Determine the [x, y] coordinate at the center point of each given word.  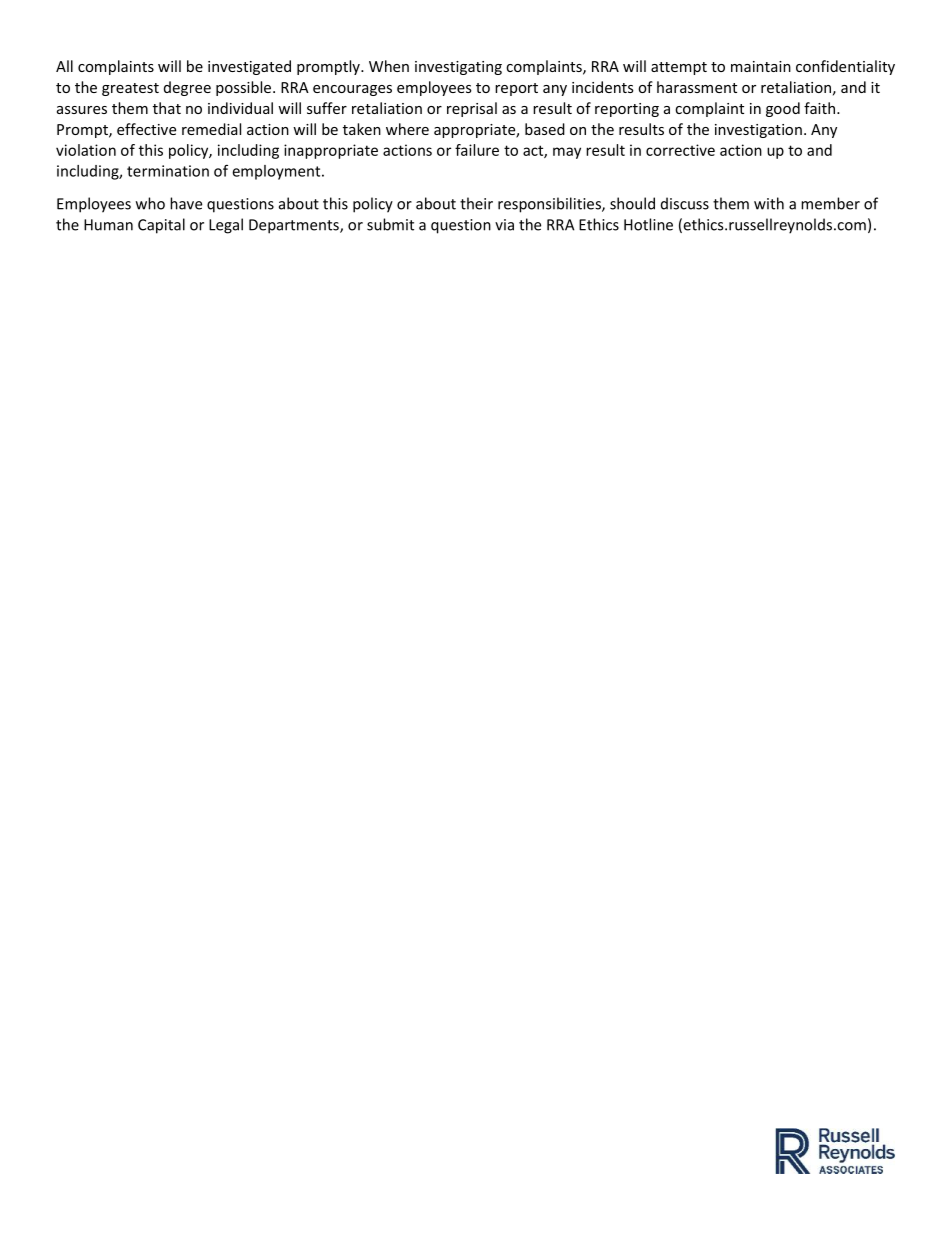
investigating [458, 68]
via [504, 225]
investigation [758, 131]
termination [168, 171]
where [407, 129]
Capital [161, 226]
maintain [761, 66]
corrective [680, 150]
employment [277, 172]
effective [146, 129]
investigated [249, 67]
